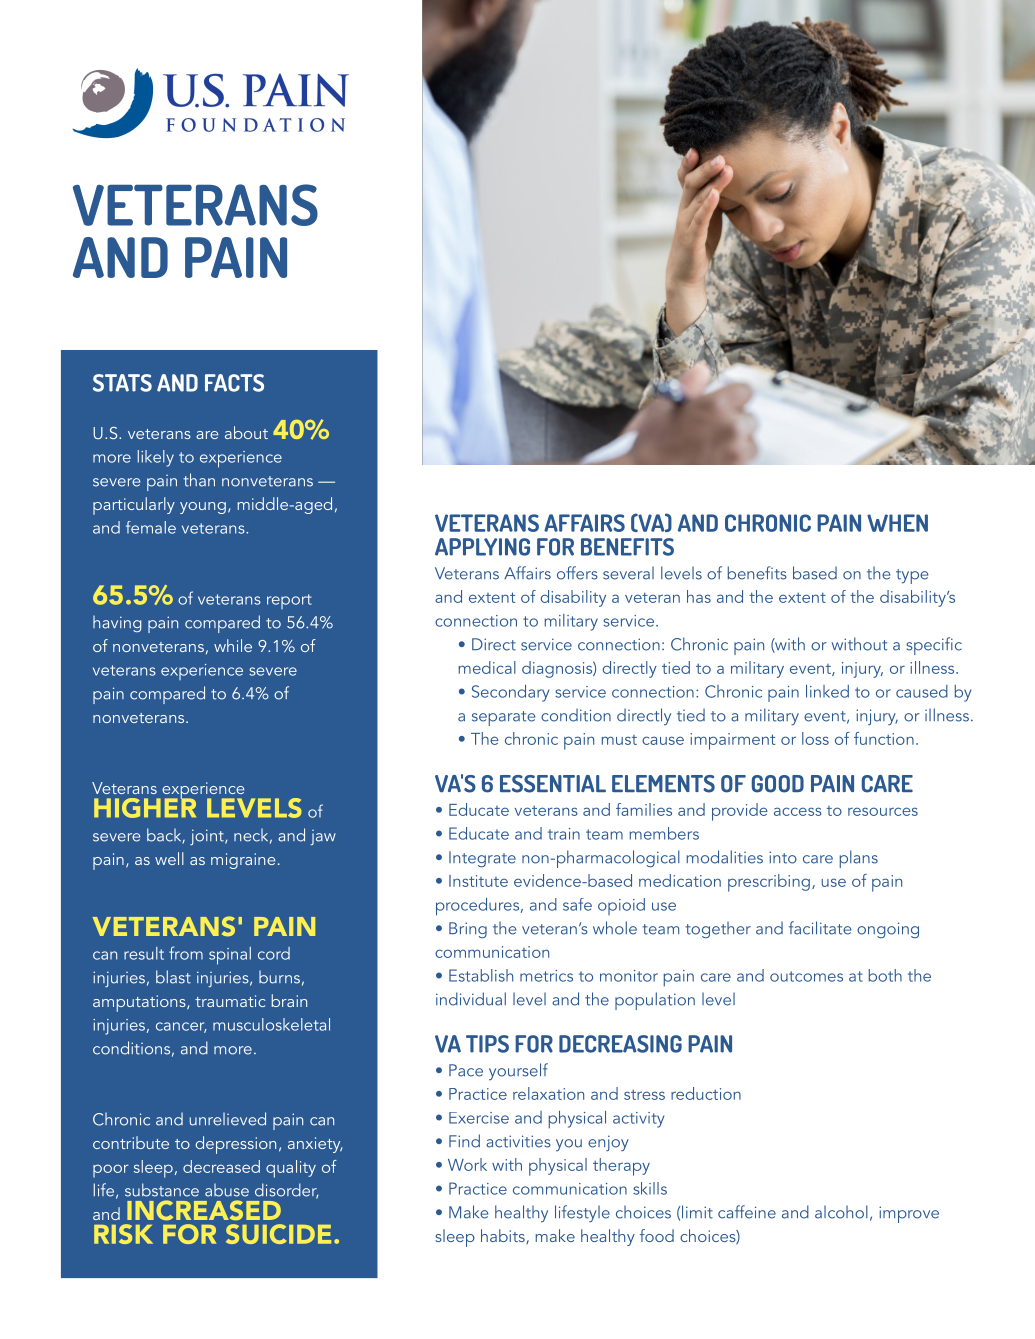 The height and width of the screenshot is (1339, 1035). What do you see at coordinates (897, 523) in the screenshot?
I see `WHEN` at bounding box center [897, 523].
